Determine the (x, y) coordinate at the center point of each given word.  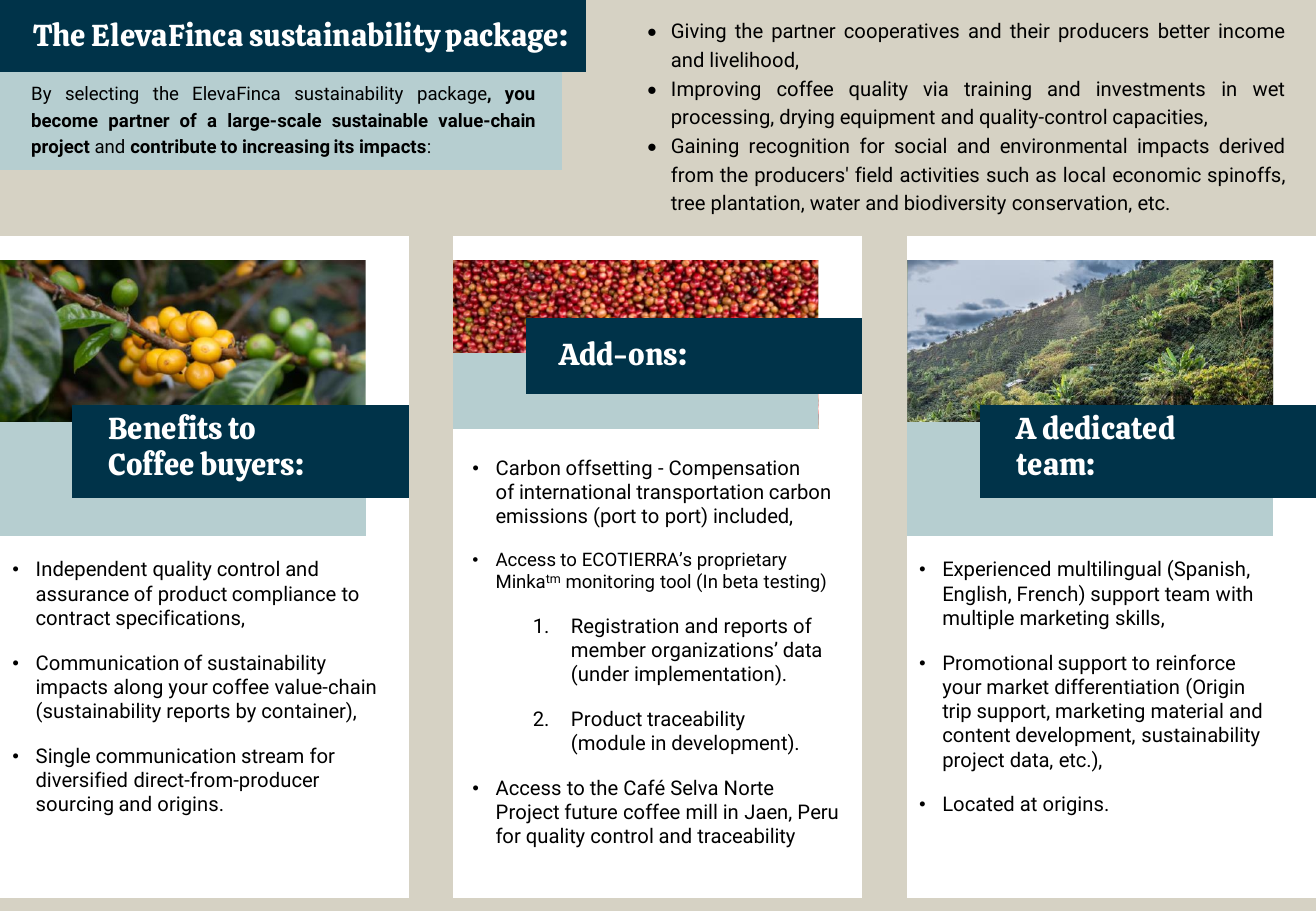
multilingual (1109, 570)
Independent (92, 570)
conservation (1069, 202)
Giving (699, 32)
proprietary (742, 561)
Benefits (165, 427)
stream (272, 756)
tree (688, 203)
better (1184, 30)
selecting (102, 95)
